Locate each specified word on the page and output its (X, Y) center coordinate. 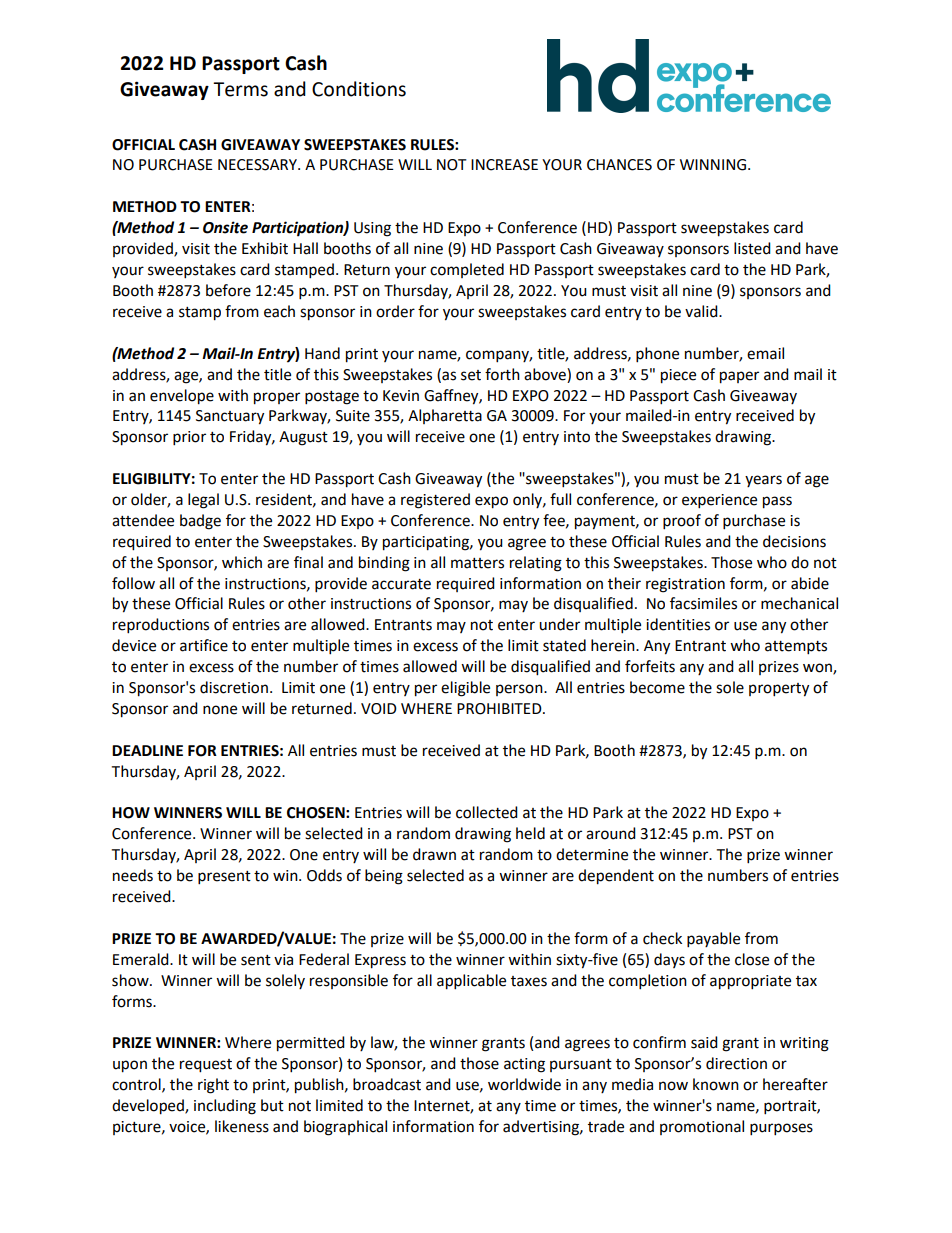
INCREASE (504, 165)
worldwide (524, 1084)
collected (487, 812)
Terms (240, 89)
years (763, 481)
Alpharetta (445, 416)
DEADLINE (147, 750)
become (657, 687)
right (213, 1086)
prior (189, 438)
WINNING (713, 165)
